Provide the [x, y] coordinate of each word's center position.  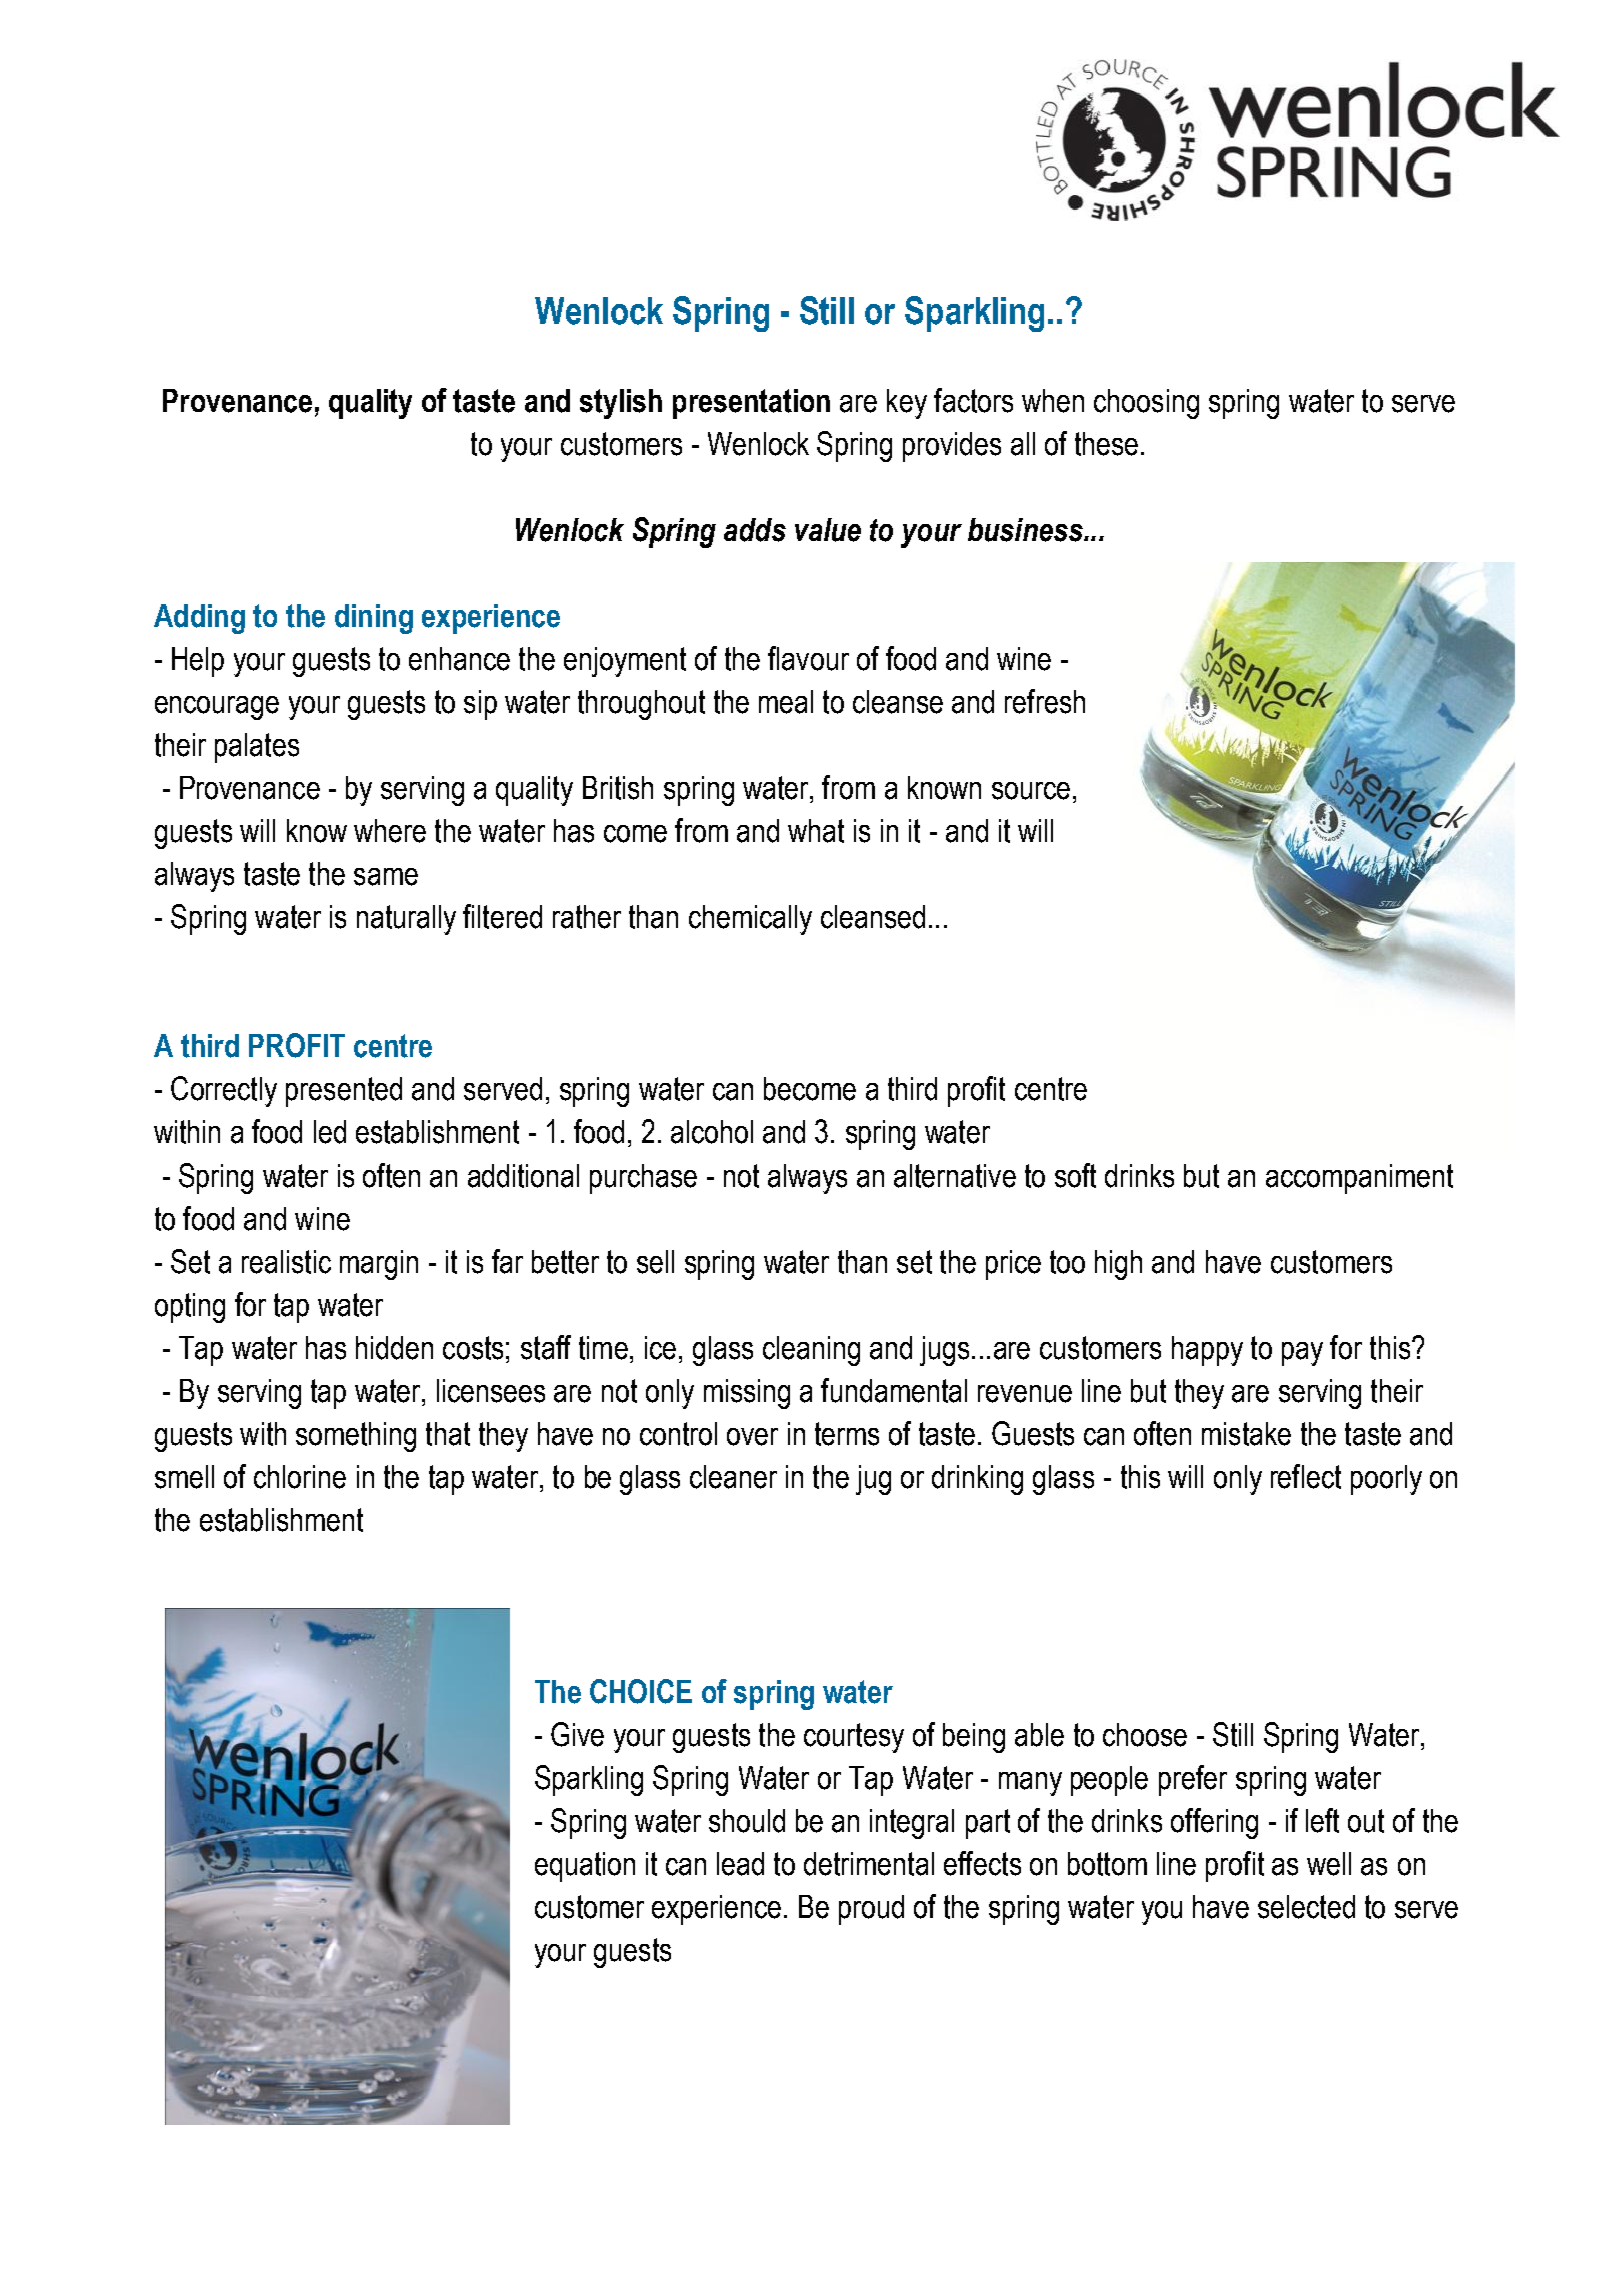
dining [374, 619]
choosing [1146, 404]
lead [740, 1864]
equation [585, 1867]
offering [1214, 1823]
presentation [751, 404]
